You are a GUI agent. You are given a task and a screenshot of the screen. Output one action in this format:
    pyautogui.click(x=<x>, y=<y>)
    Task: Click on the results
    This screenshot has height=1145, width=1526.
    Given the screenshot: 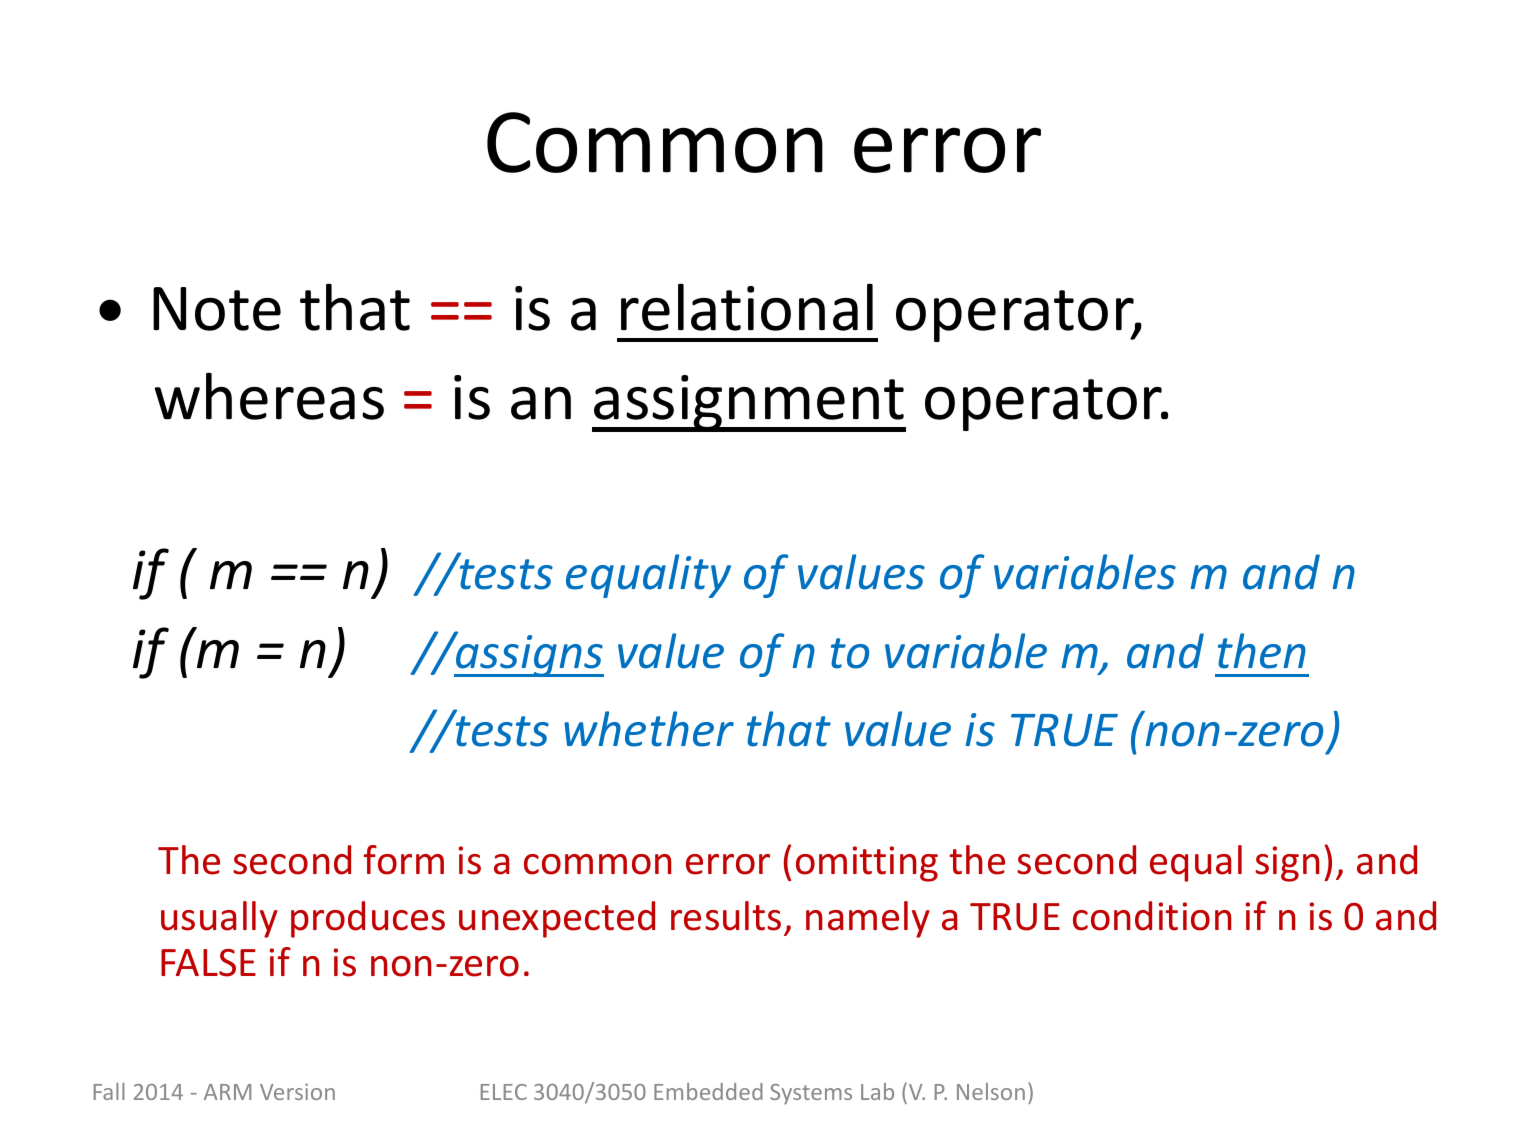 What is the action you would take?
    pyautogui.click(x=726, y=916)
